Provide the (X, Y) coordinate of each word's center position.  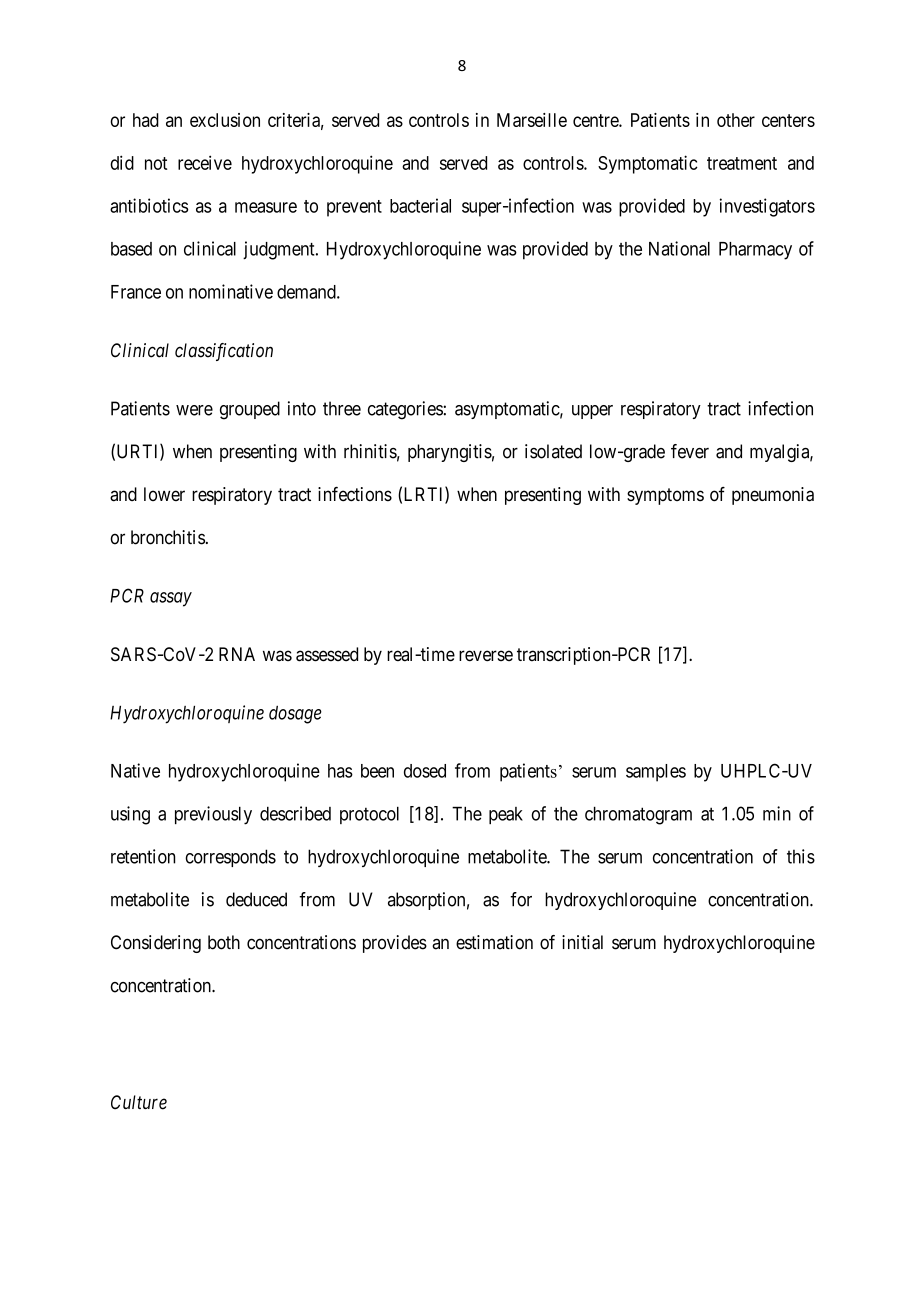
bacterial (420, 205)
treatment (742, 163)
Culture (139, 1102)
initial (582, 942)
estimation (494, 942)
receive (205, 162)
